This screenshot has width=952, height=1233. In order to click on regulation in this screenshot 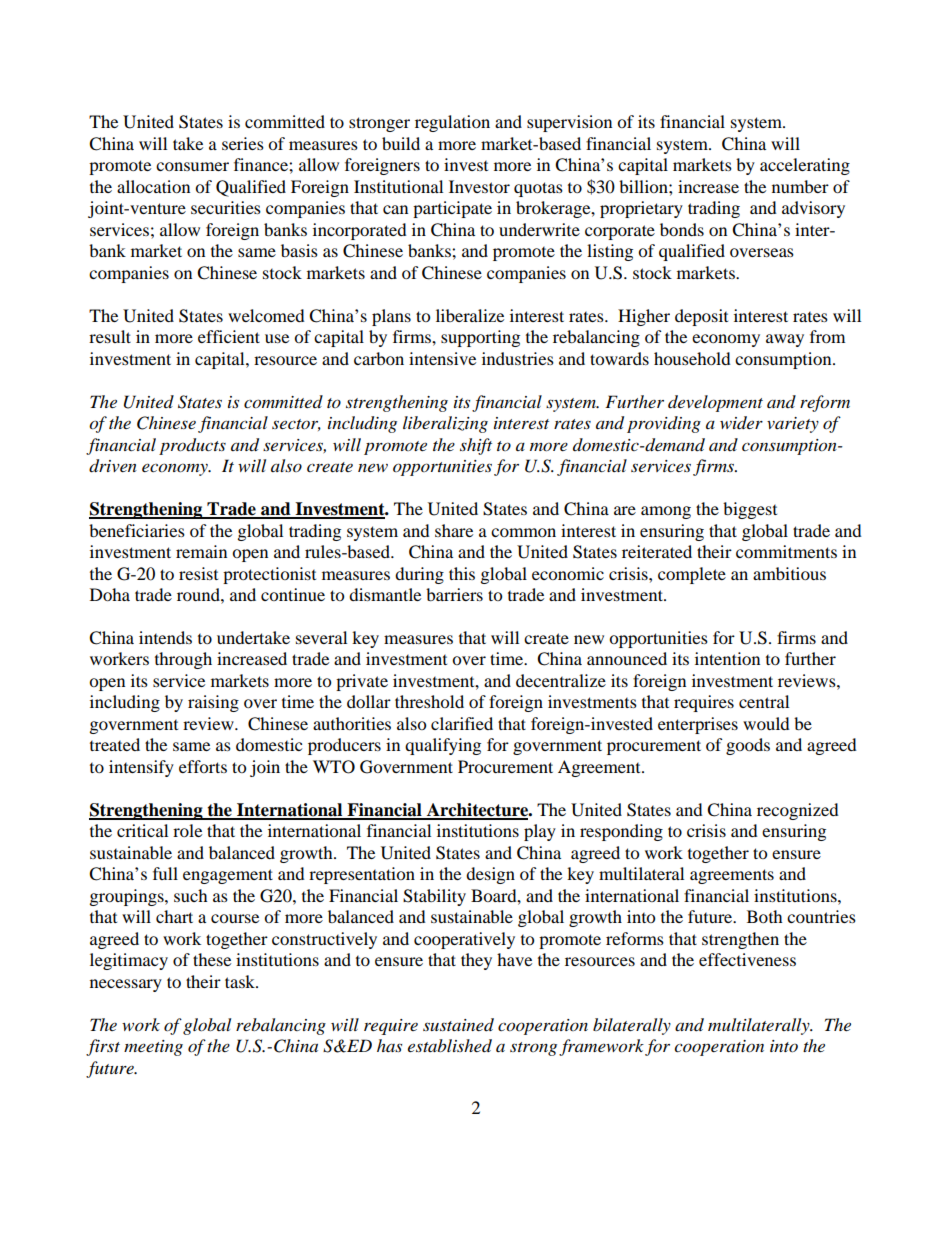, I will do `click(452, 123)`.
